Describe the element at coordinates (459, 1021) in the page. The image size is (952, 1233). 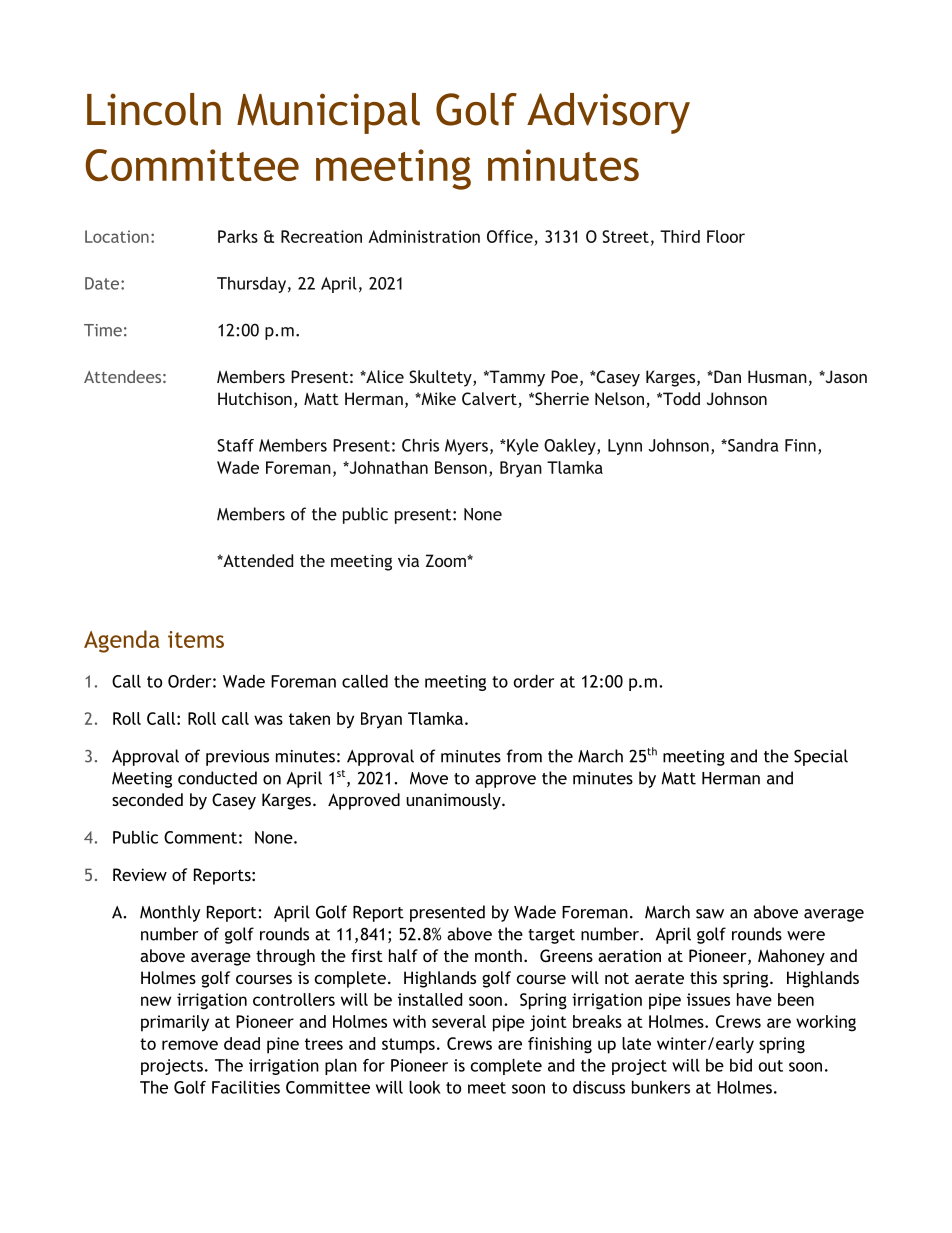
I see `several` at that location.
